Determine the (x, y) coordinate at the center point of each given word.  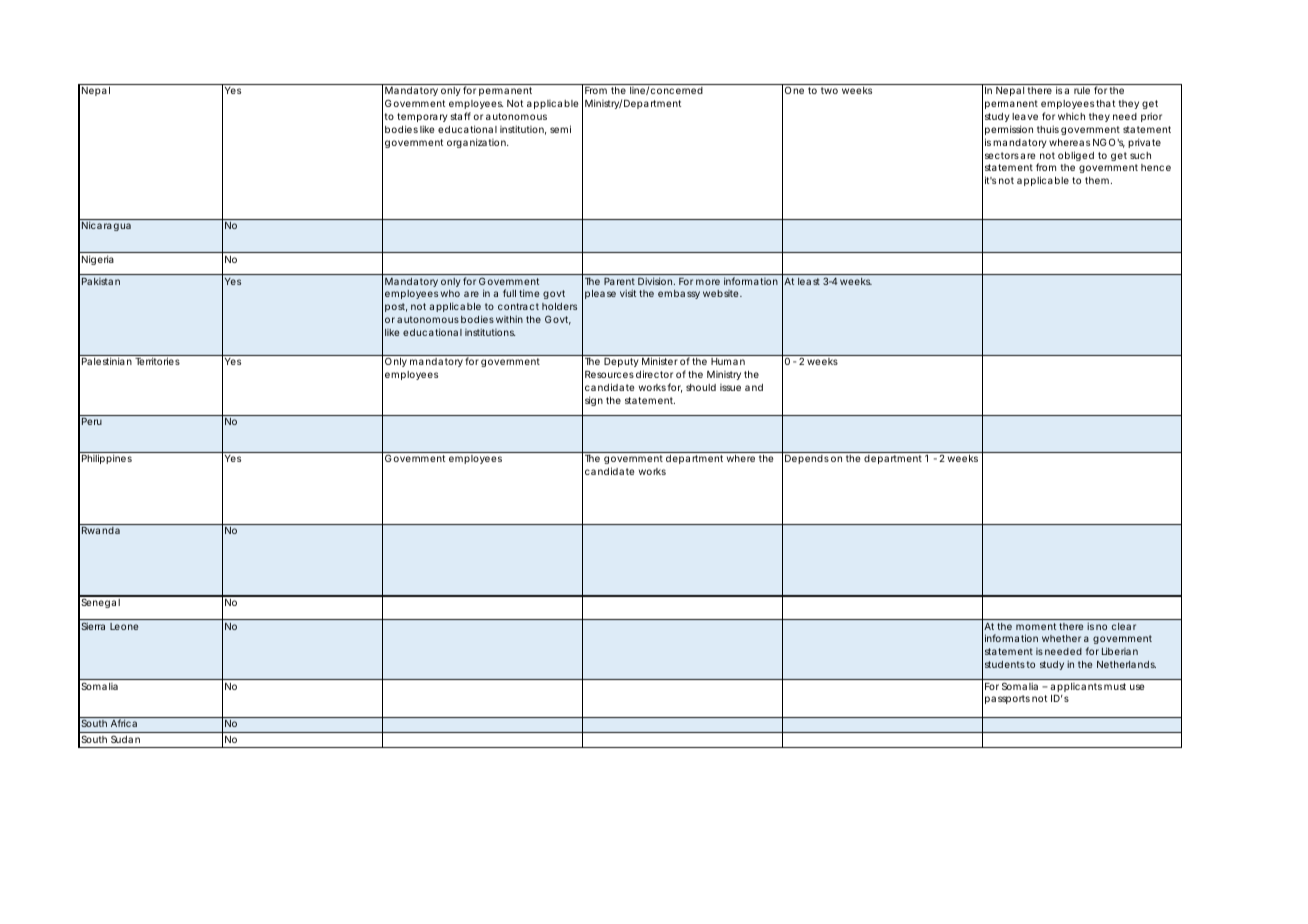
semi (560, 129)
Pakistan (101, 281)
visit (628, 293)
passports (1007, 699)
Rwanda (101, 530)
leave (1025, 116)
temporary (422, 117)
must (1115, 686)
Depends (807, 459)
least (809, 281)
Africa (124, 723)
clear (1124, 626)
